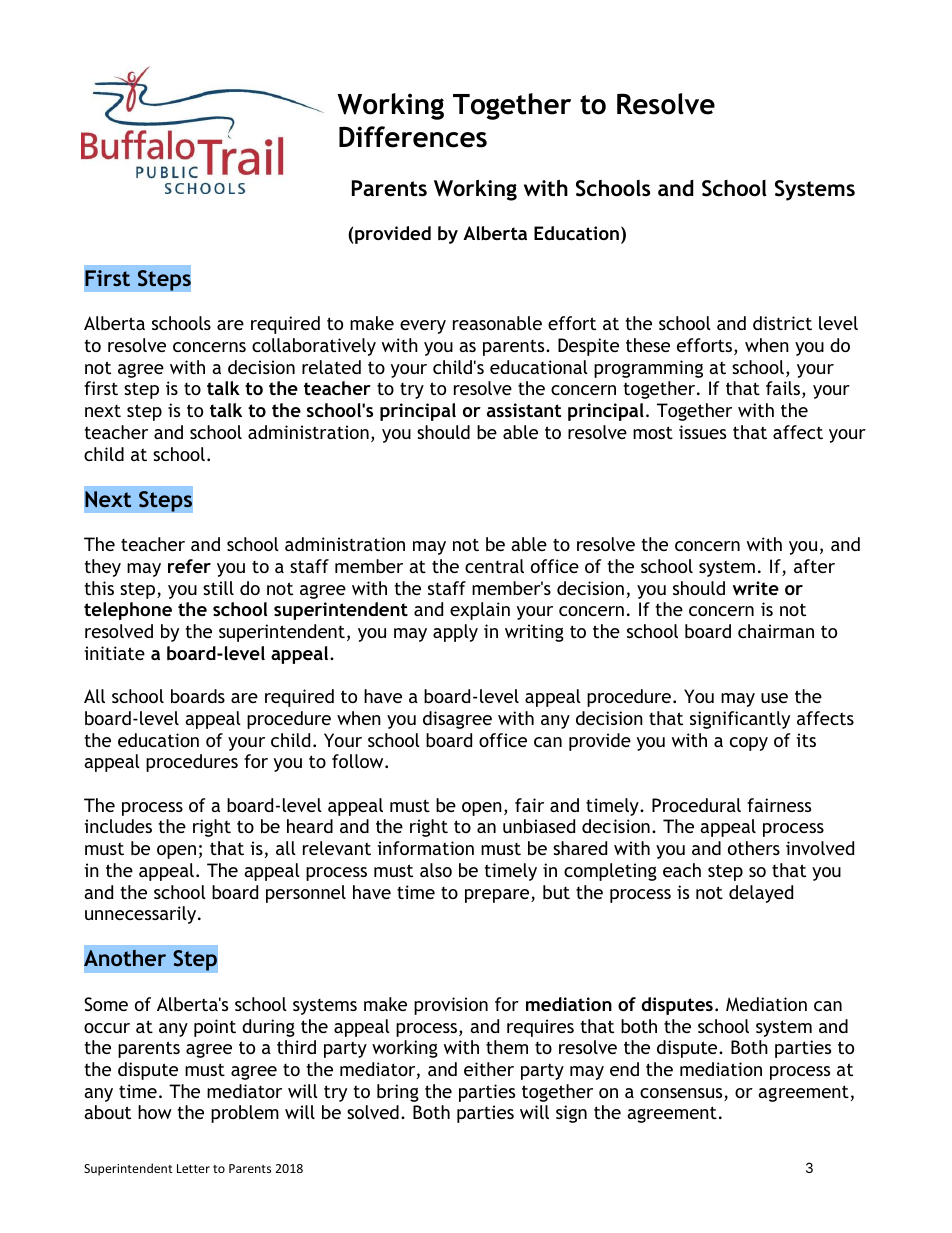  I want to click on prepare, so click(498, 896).
